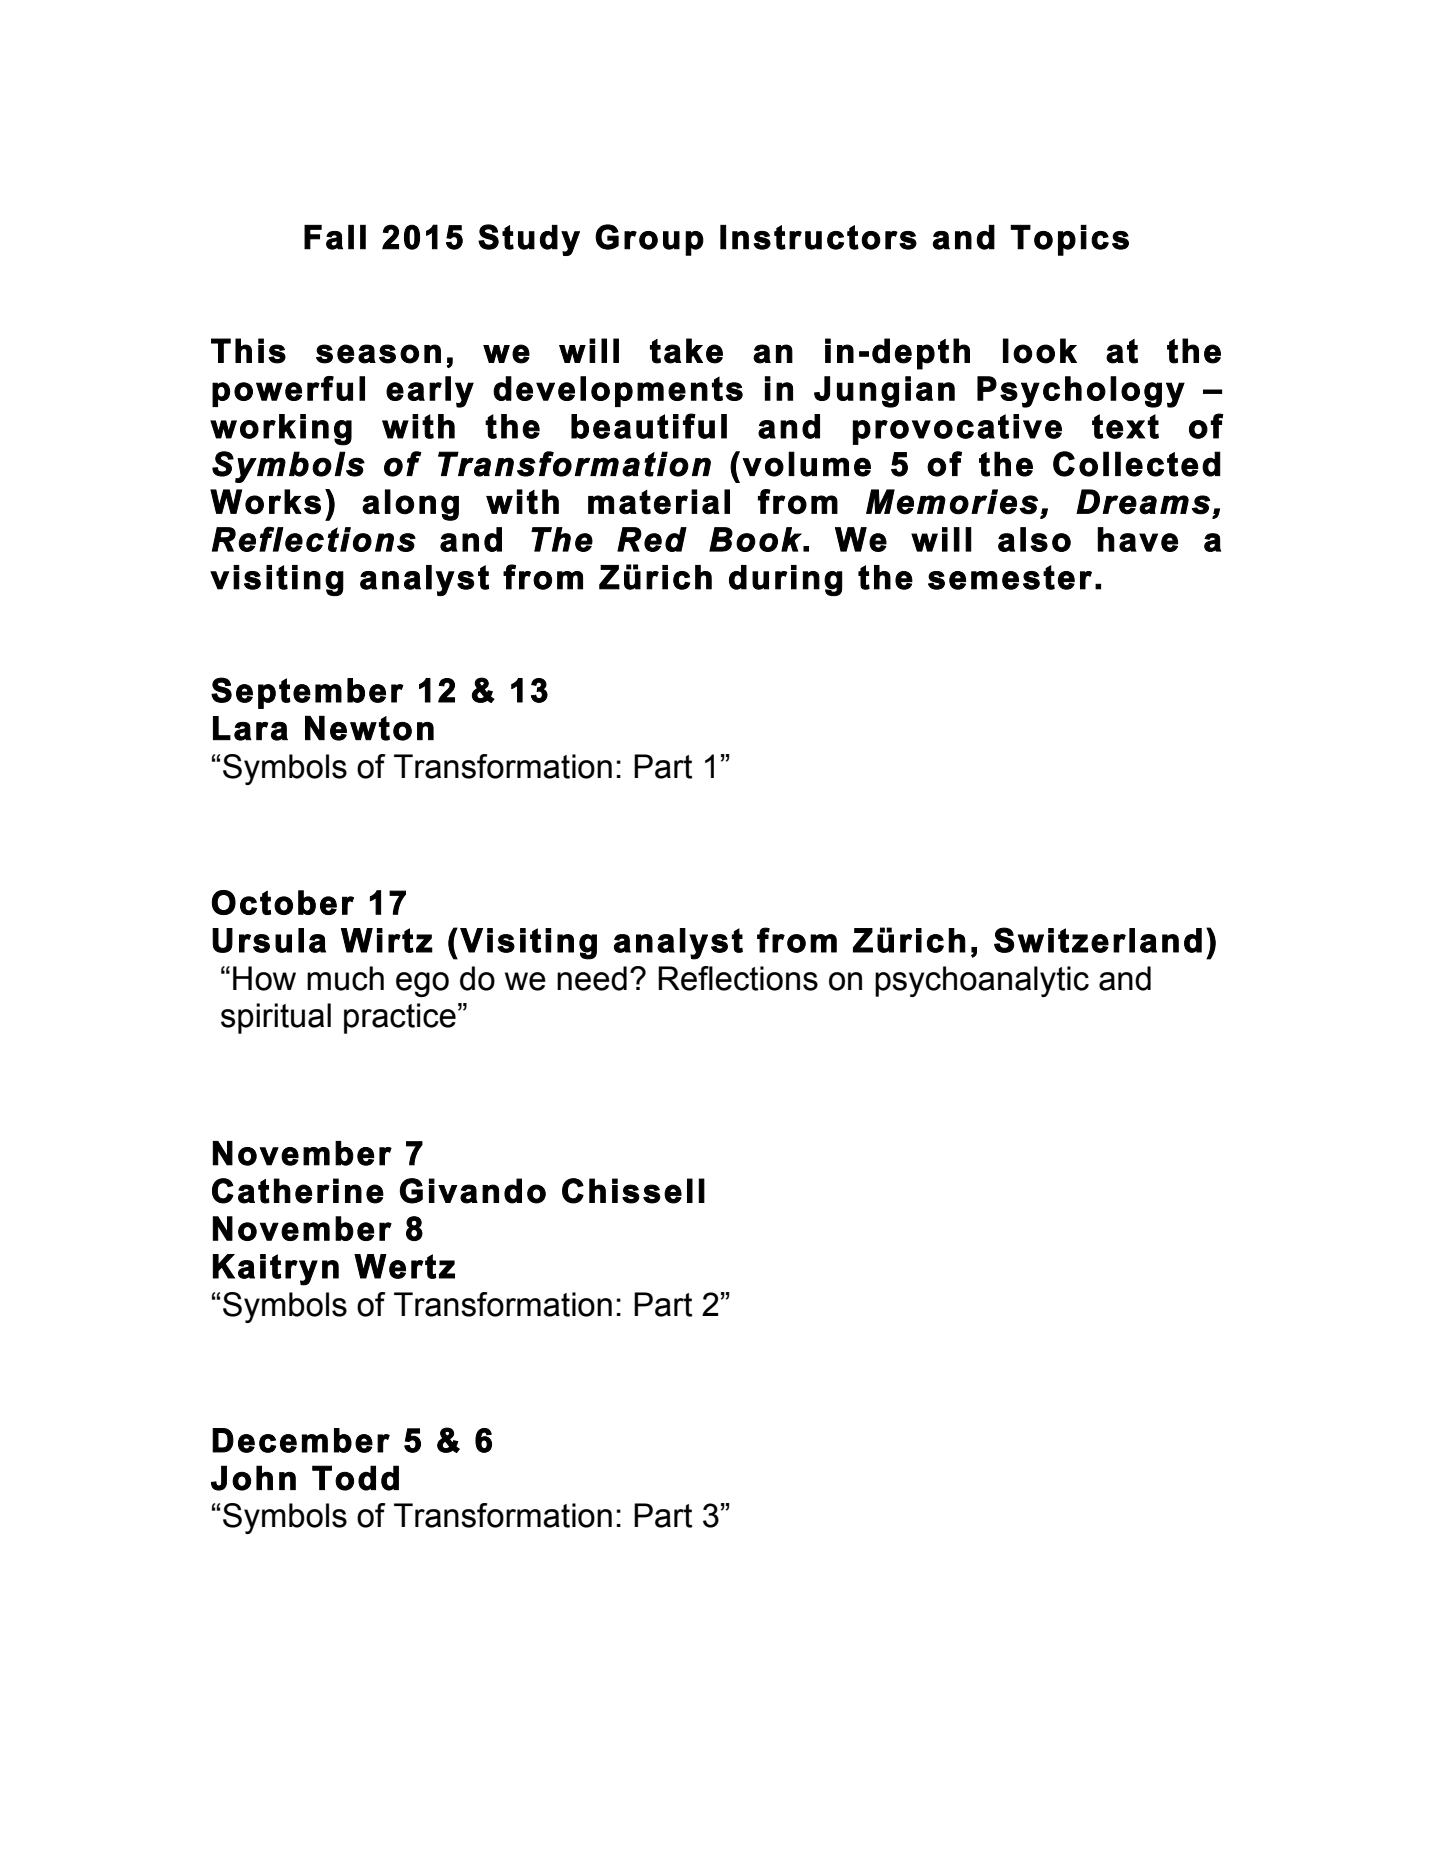 The image size is (1436, 1858). I want to click on practice, so click(400, 1018).
